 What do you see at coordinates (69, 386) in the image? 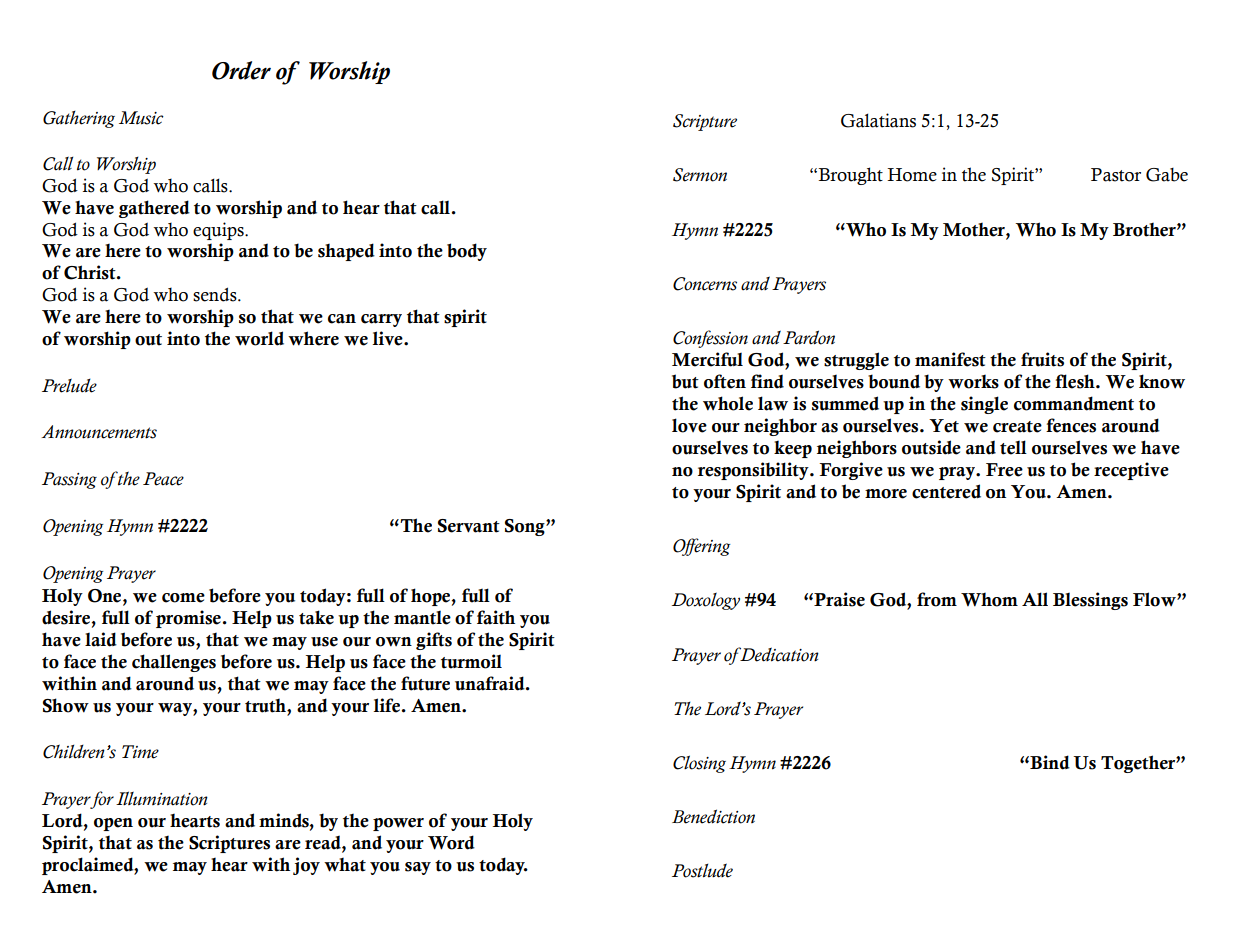
I see `Prelude` at bounding box center [69, 386].
